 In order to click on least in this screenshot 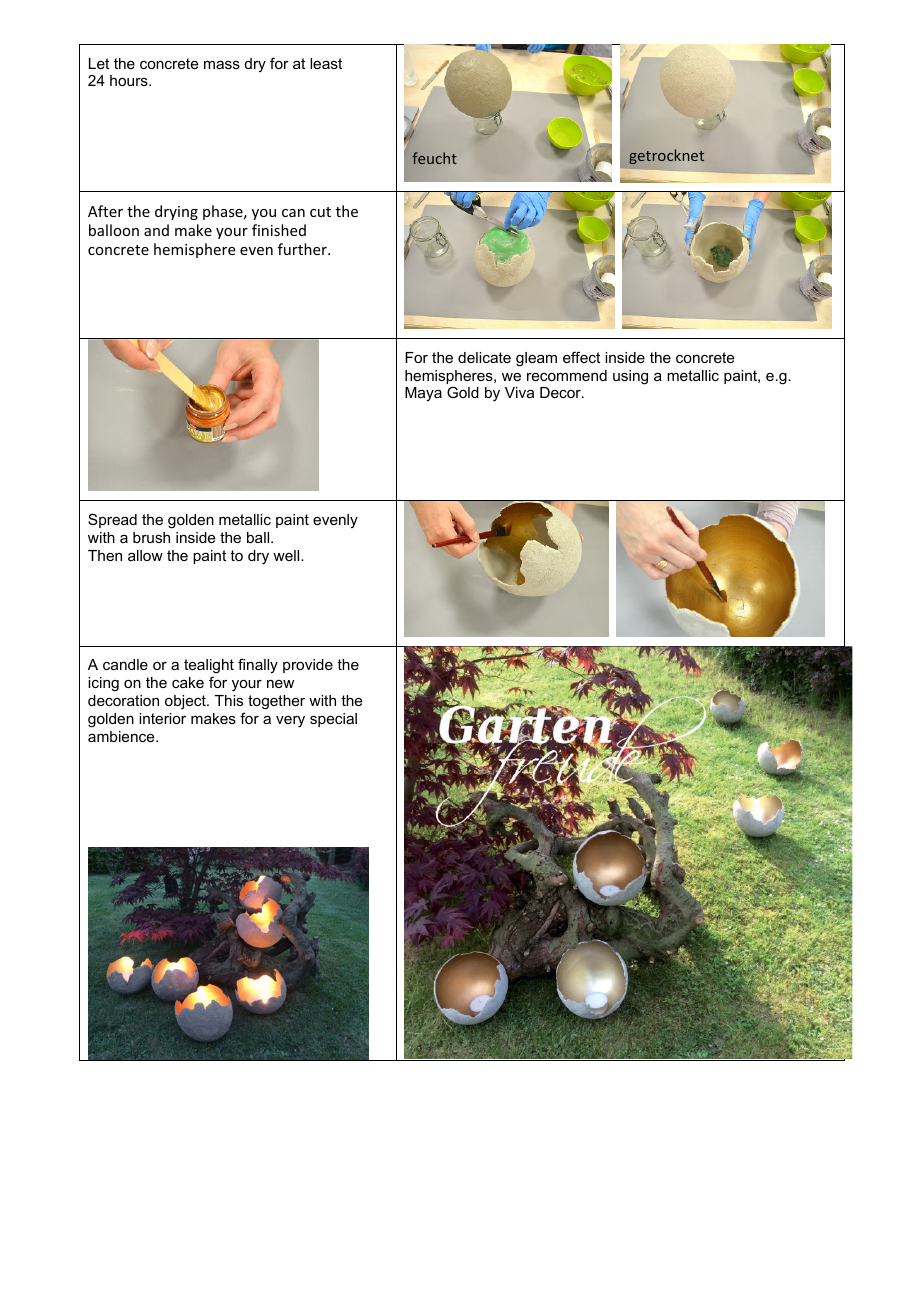, I will do `click(326, 63)`.
